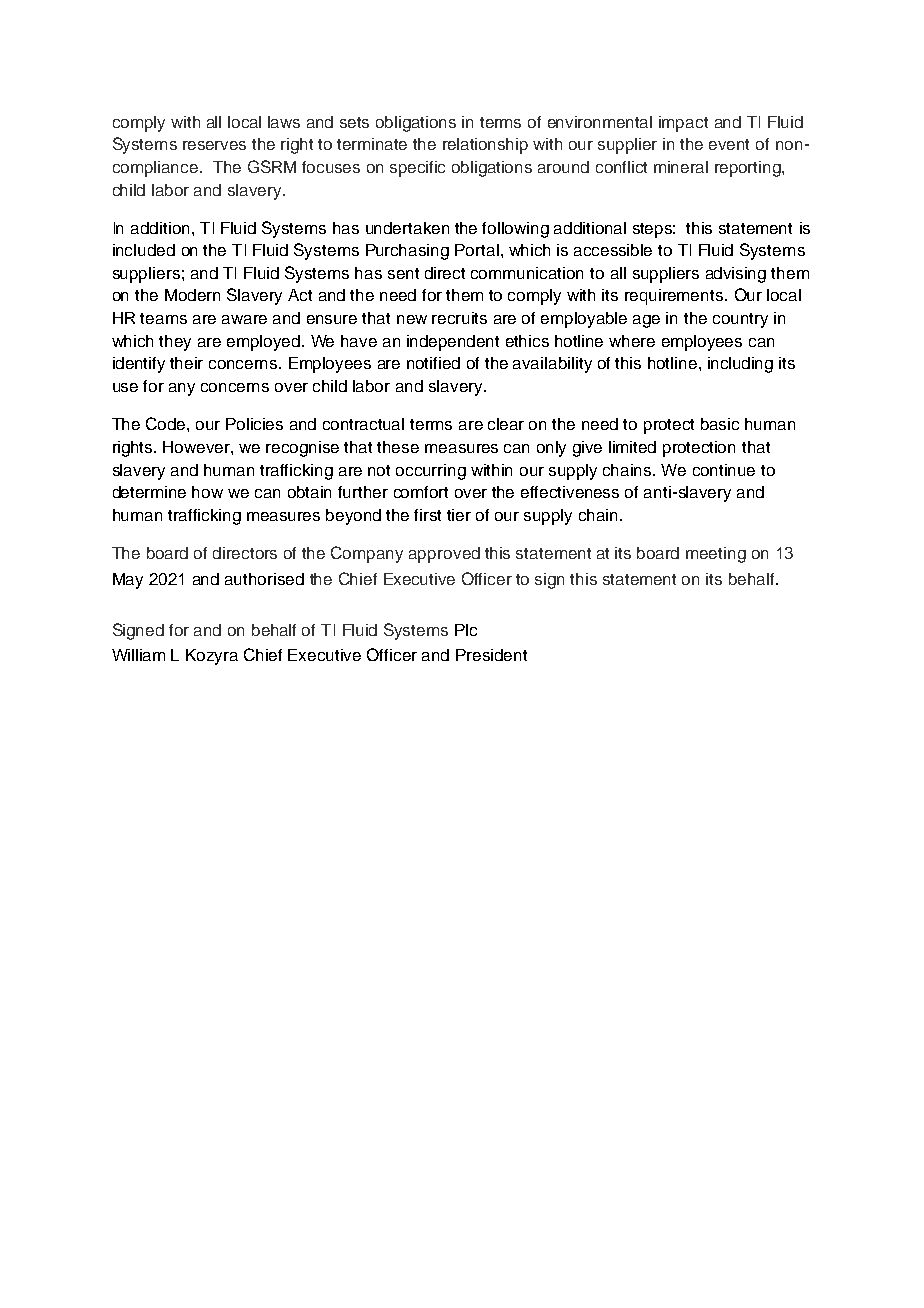  What do you see at coordinates (740, 365) in the document?
I see `including` at bounding box center [740, 365].
